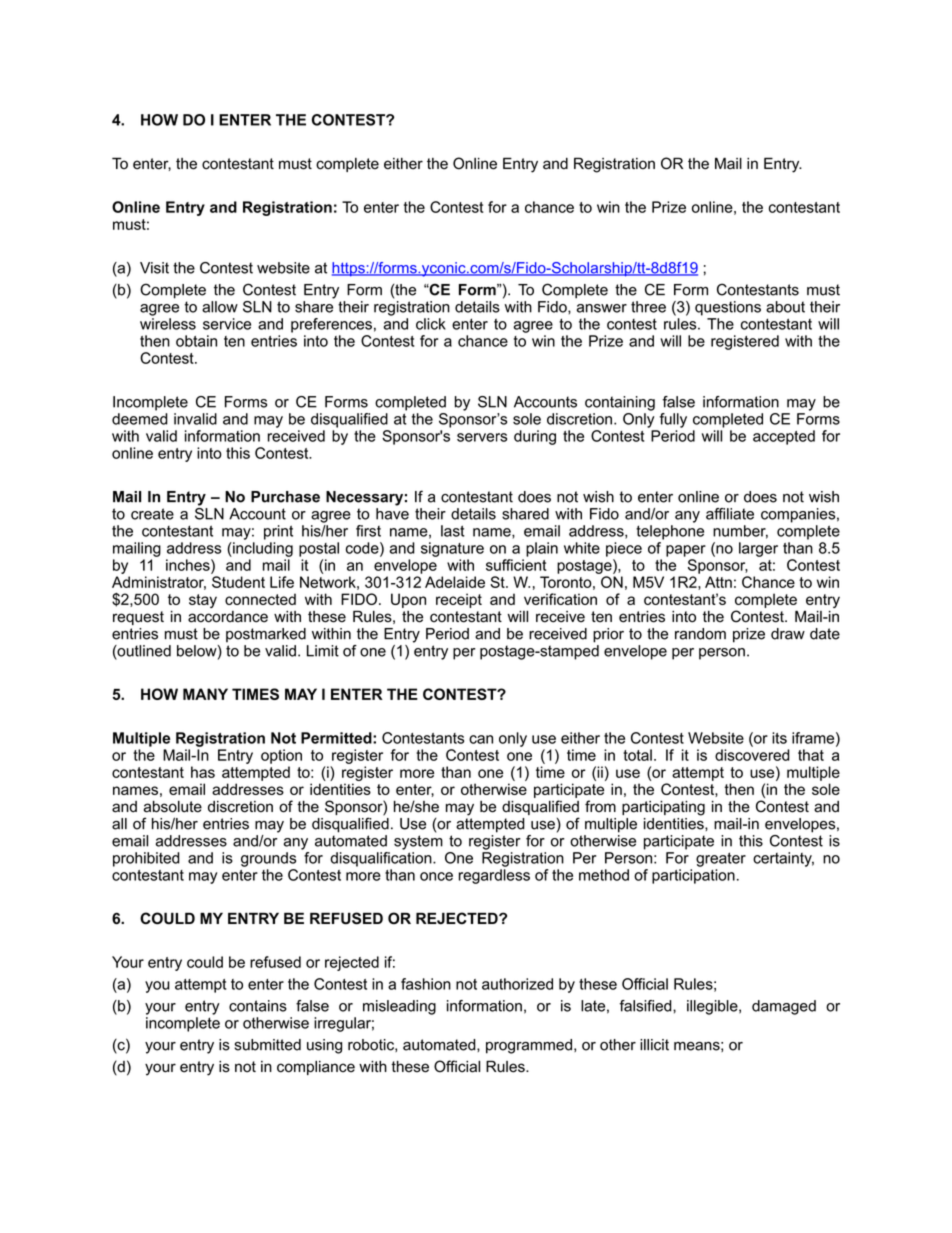  Describe the element at coordinates (431, 324) in the screenshot. I see `click` at that location.
